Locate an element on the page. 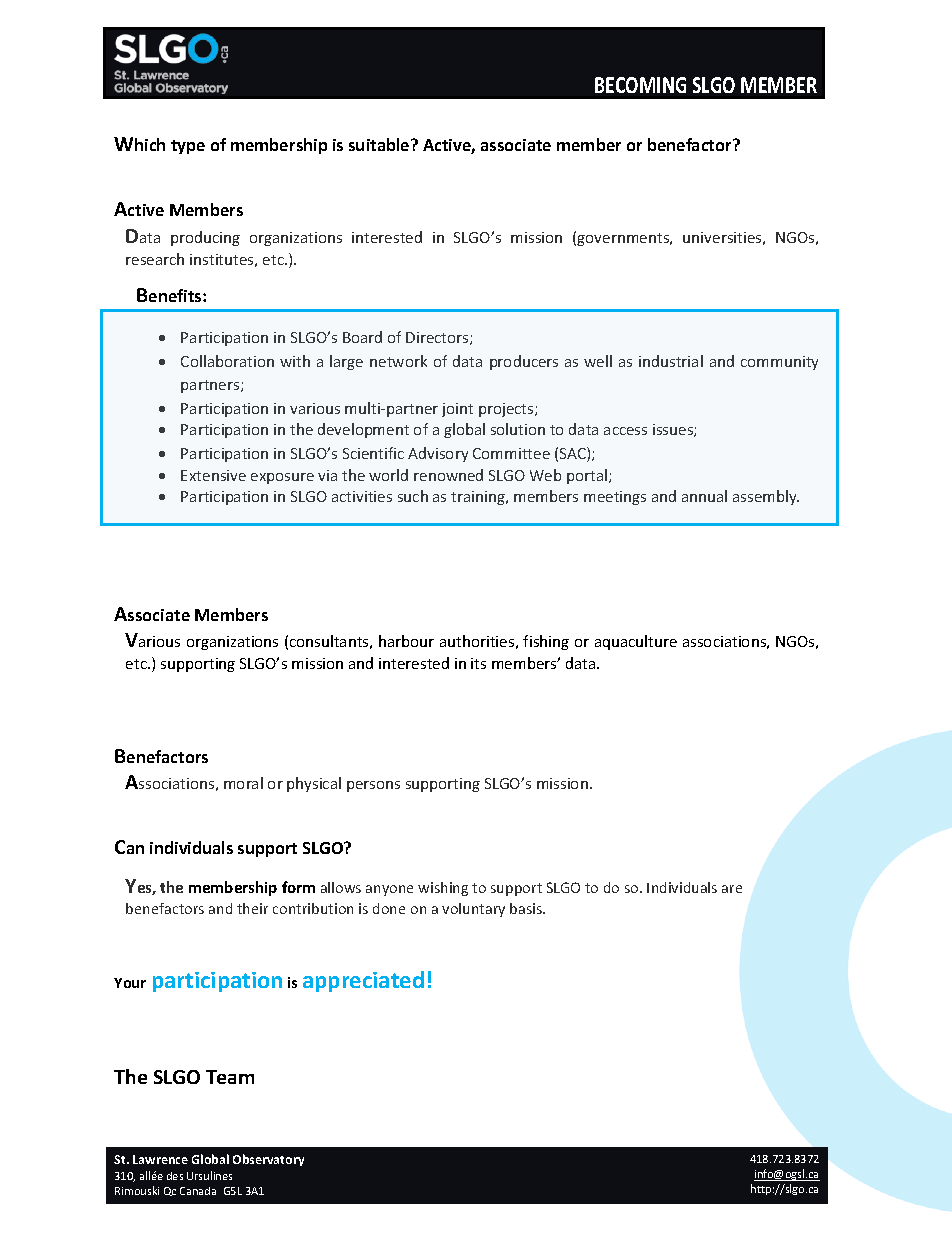 This image has width=952, height=1233. are is located at coordinates (732, 889).
